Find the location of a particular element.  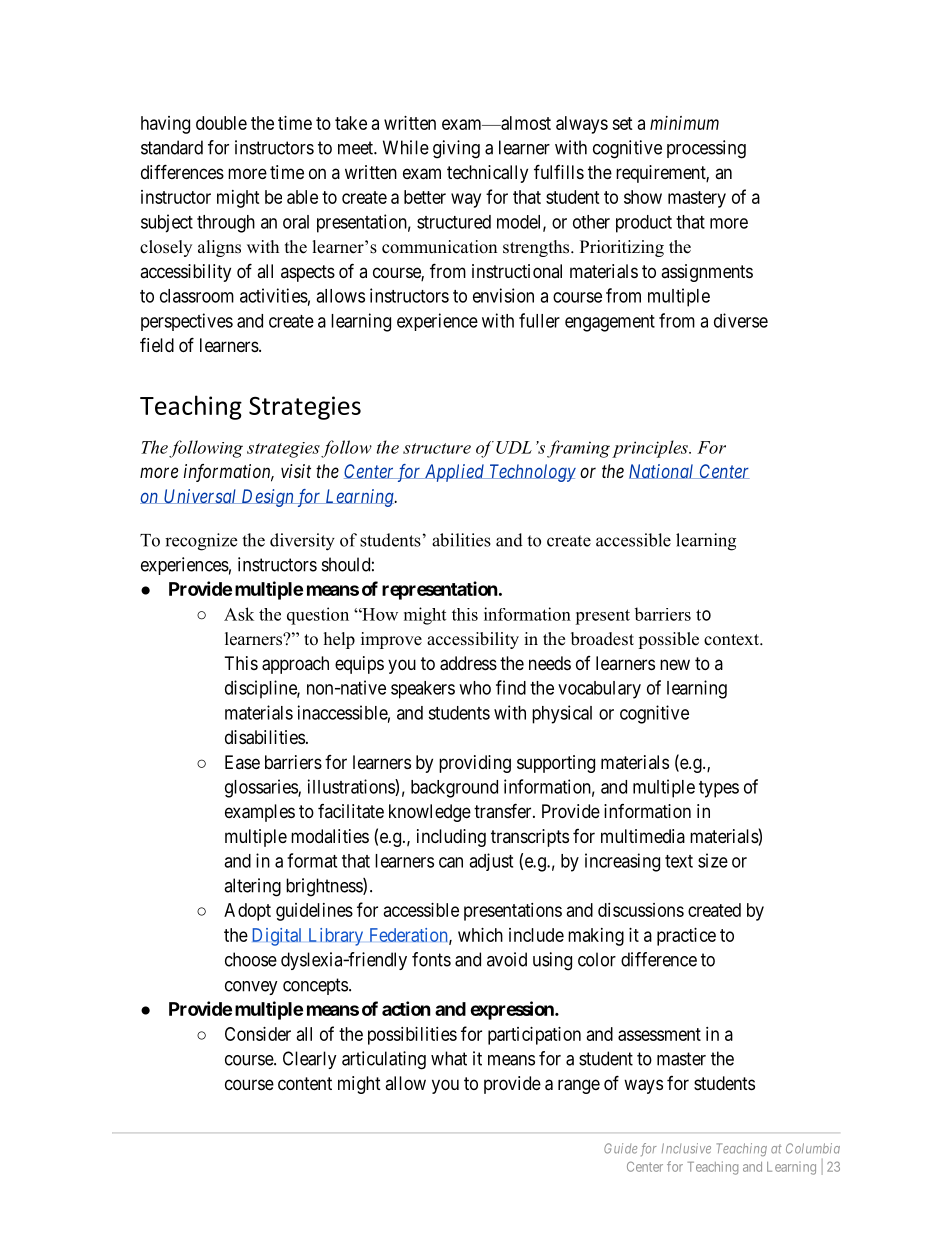

content is located at coordinates (305, 1083).
